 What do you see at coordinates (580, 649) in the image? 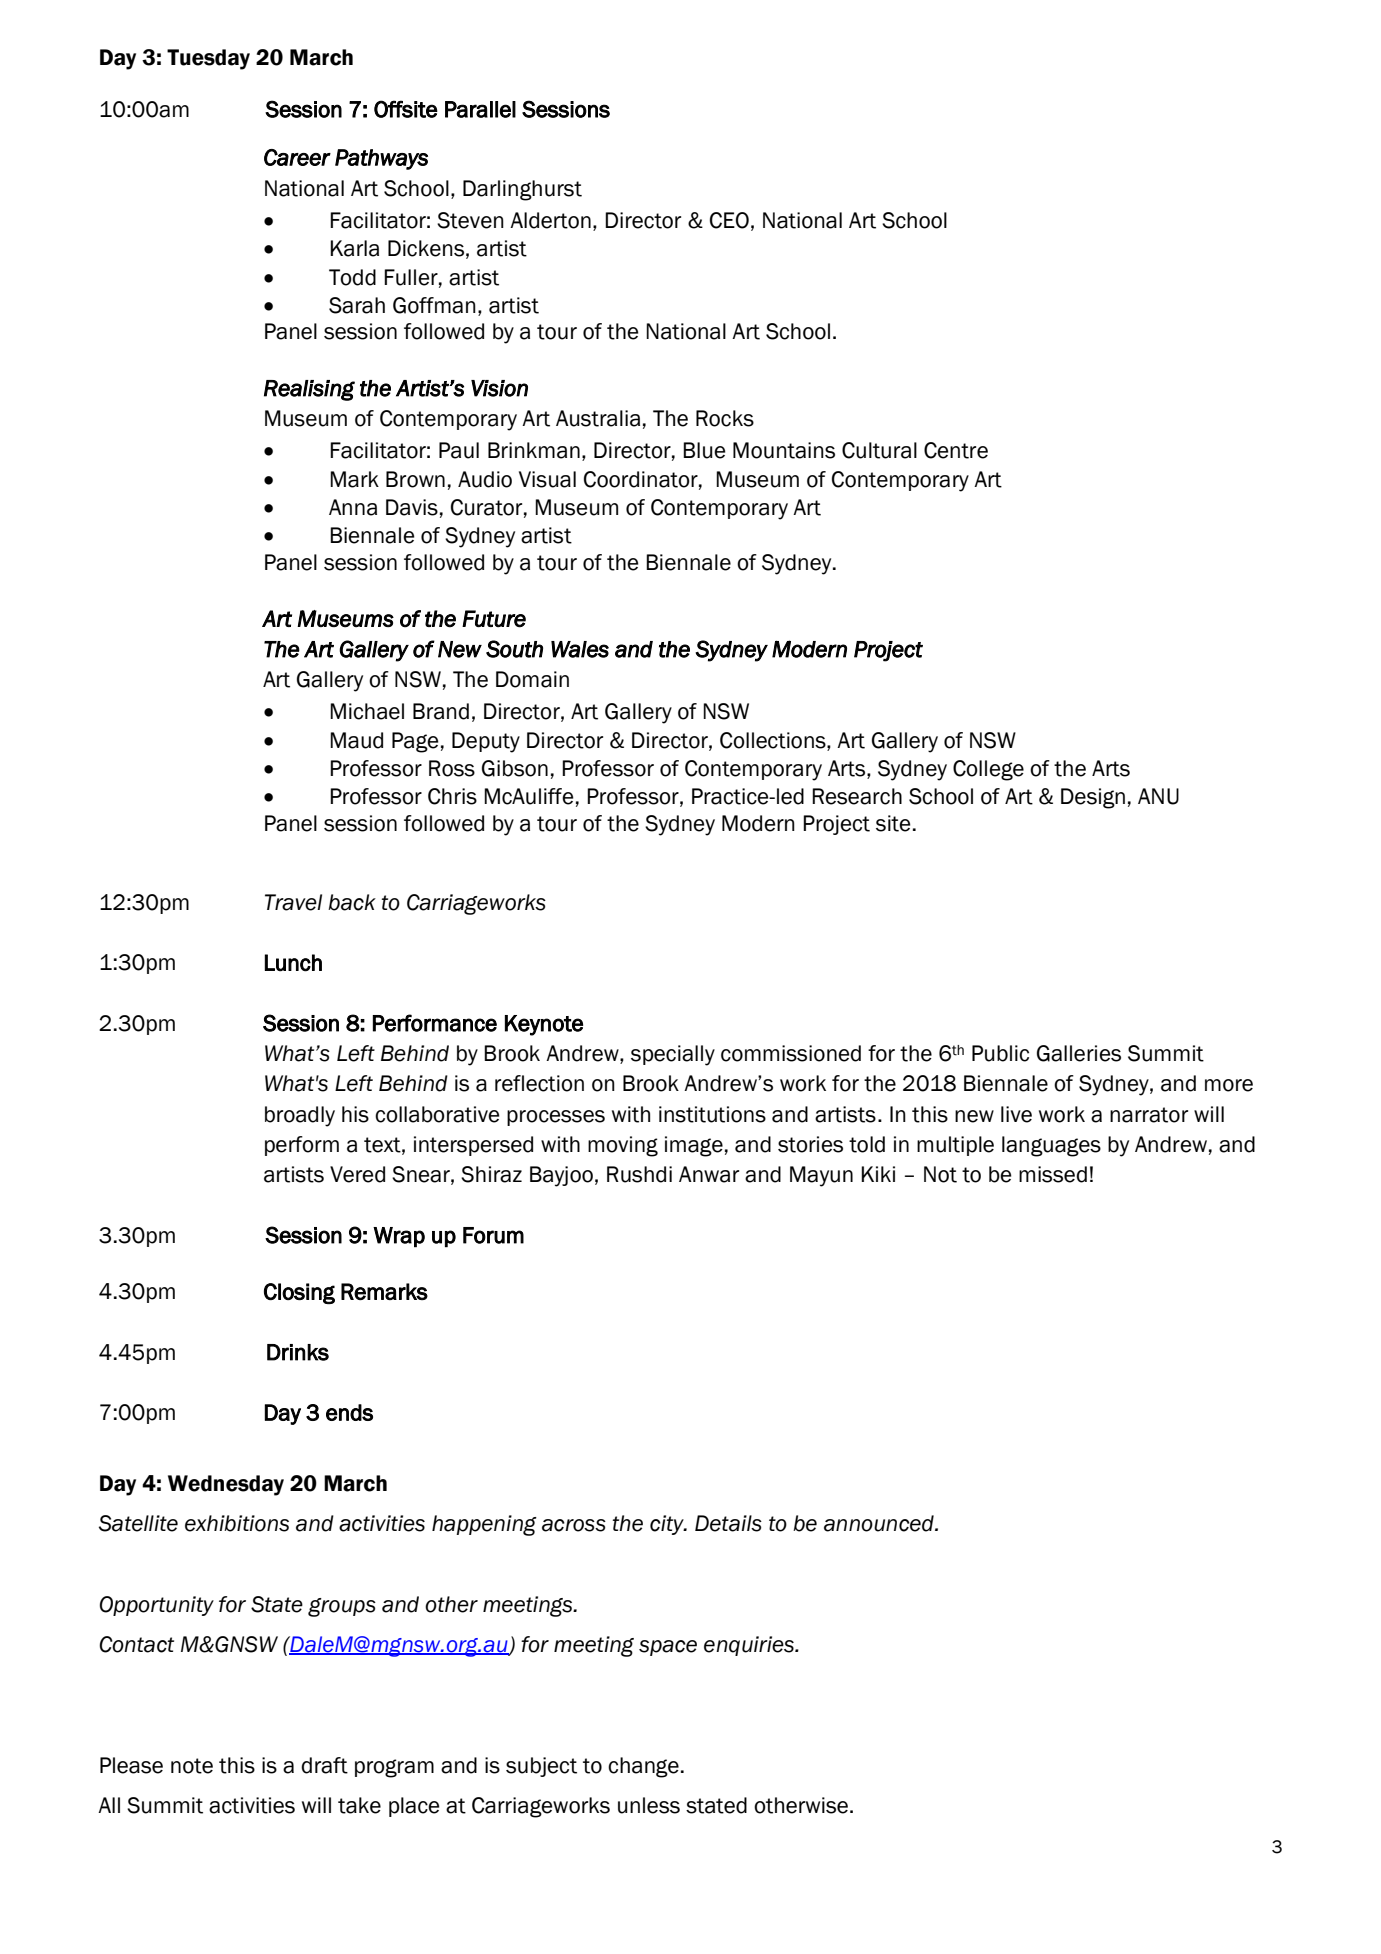
I see `Wales` at bounding box center [580, 649].
